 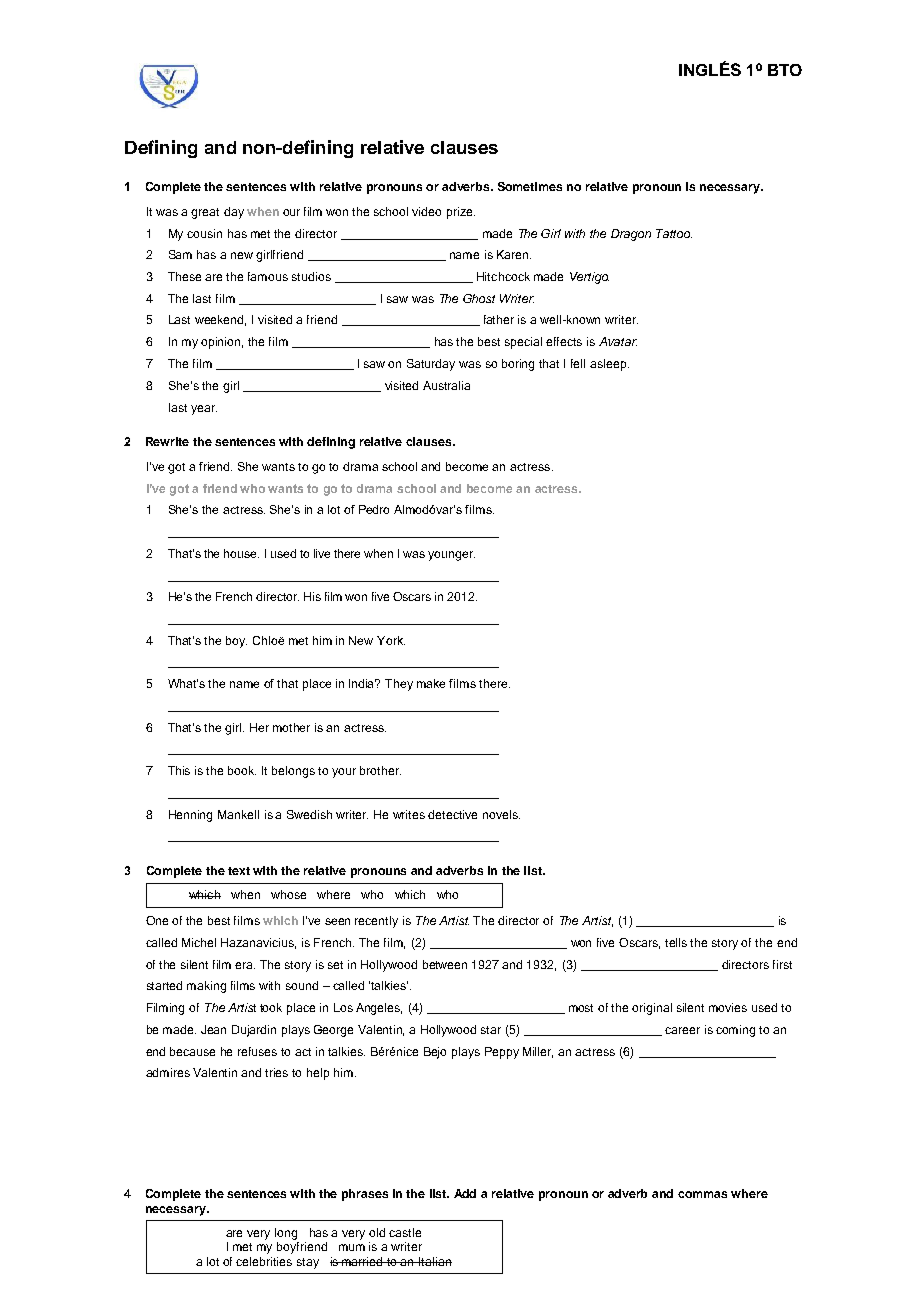 What do you see at coordinates (501, 814) in the screenshot?
I see `novels` at bounding box center [501, 814].
